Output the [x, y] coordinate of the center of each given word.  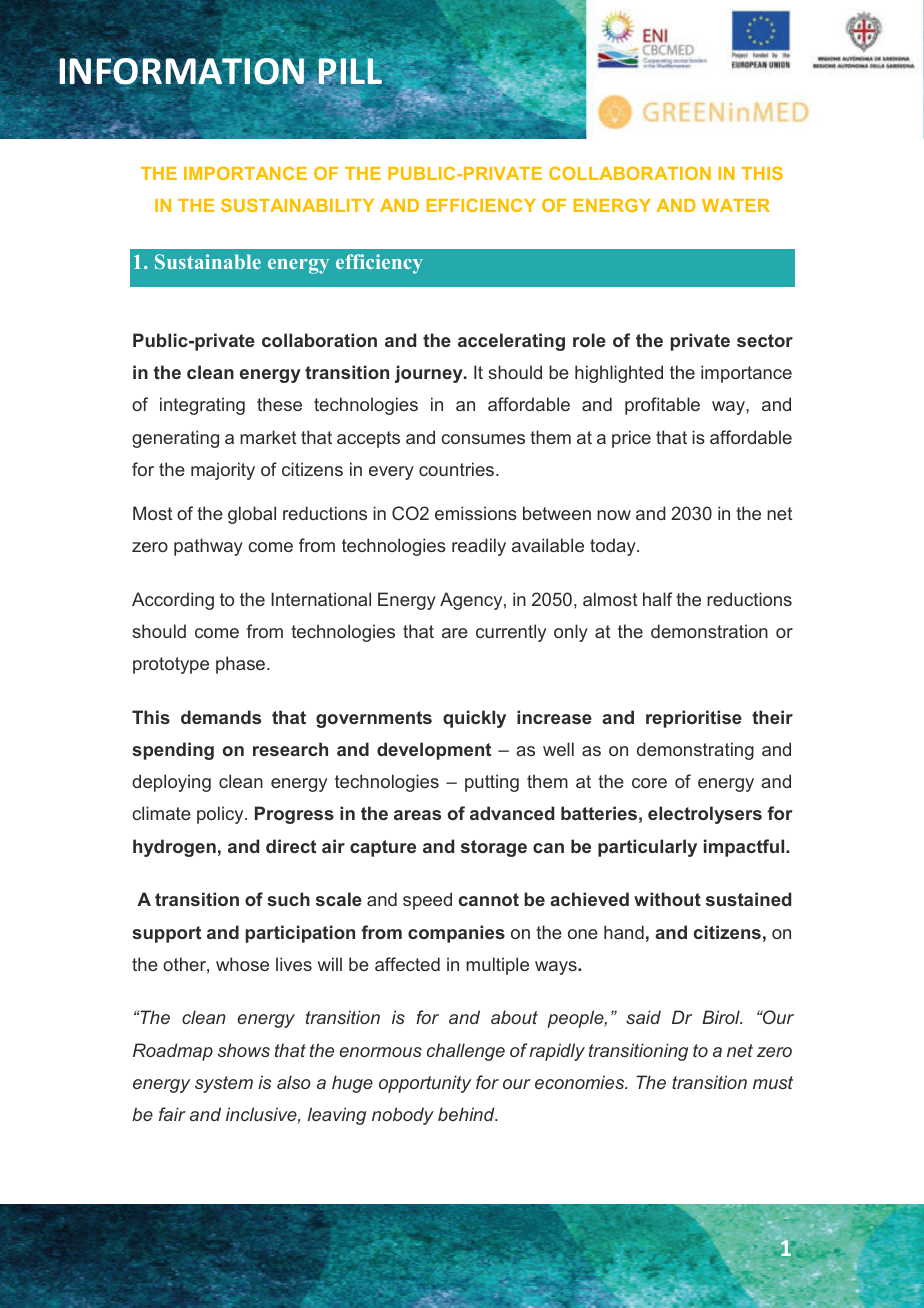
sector [765, 340]
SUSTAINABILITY [297, 205]
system [224, 1084]
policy [221, 815]
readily [479, 547]
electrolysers [705, 815]
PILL [350, 71]
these [279, 404]
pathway [208, 547]
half [657, 599]
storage [494, 848]
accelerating [511, 342]
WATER [736, 205]
